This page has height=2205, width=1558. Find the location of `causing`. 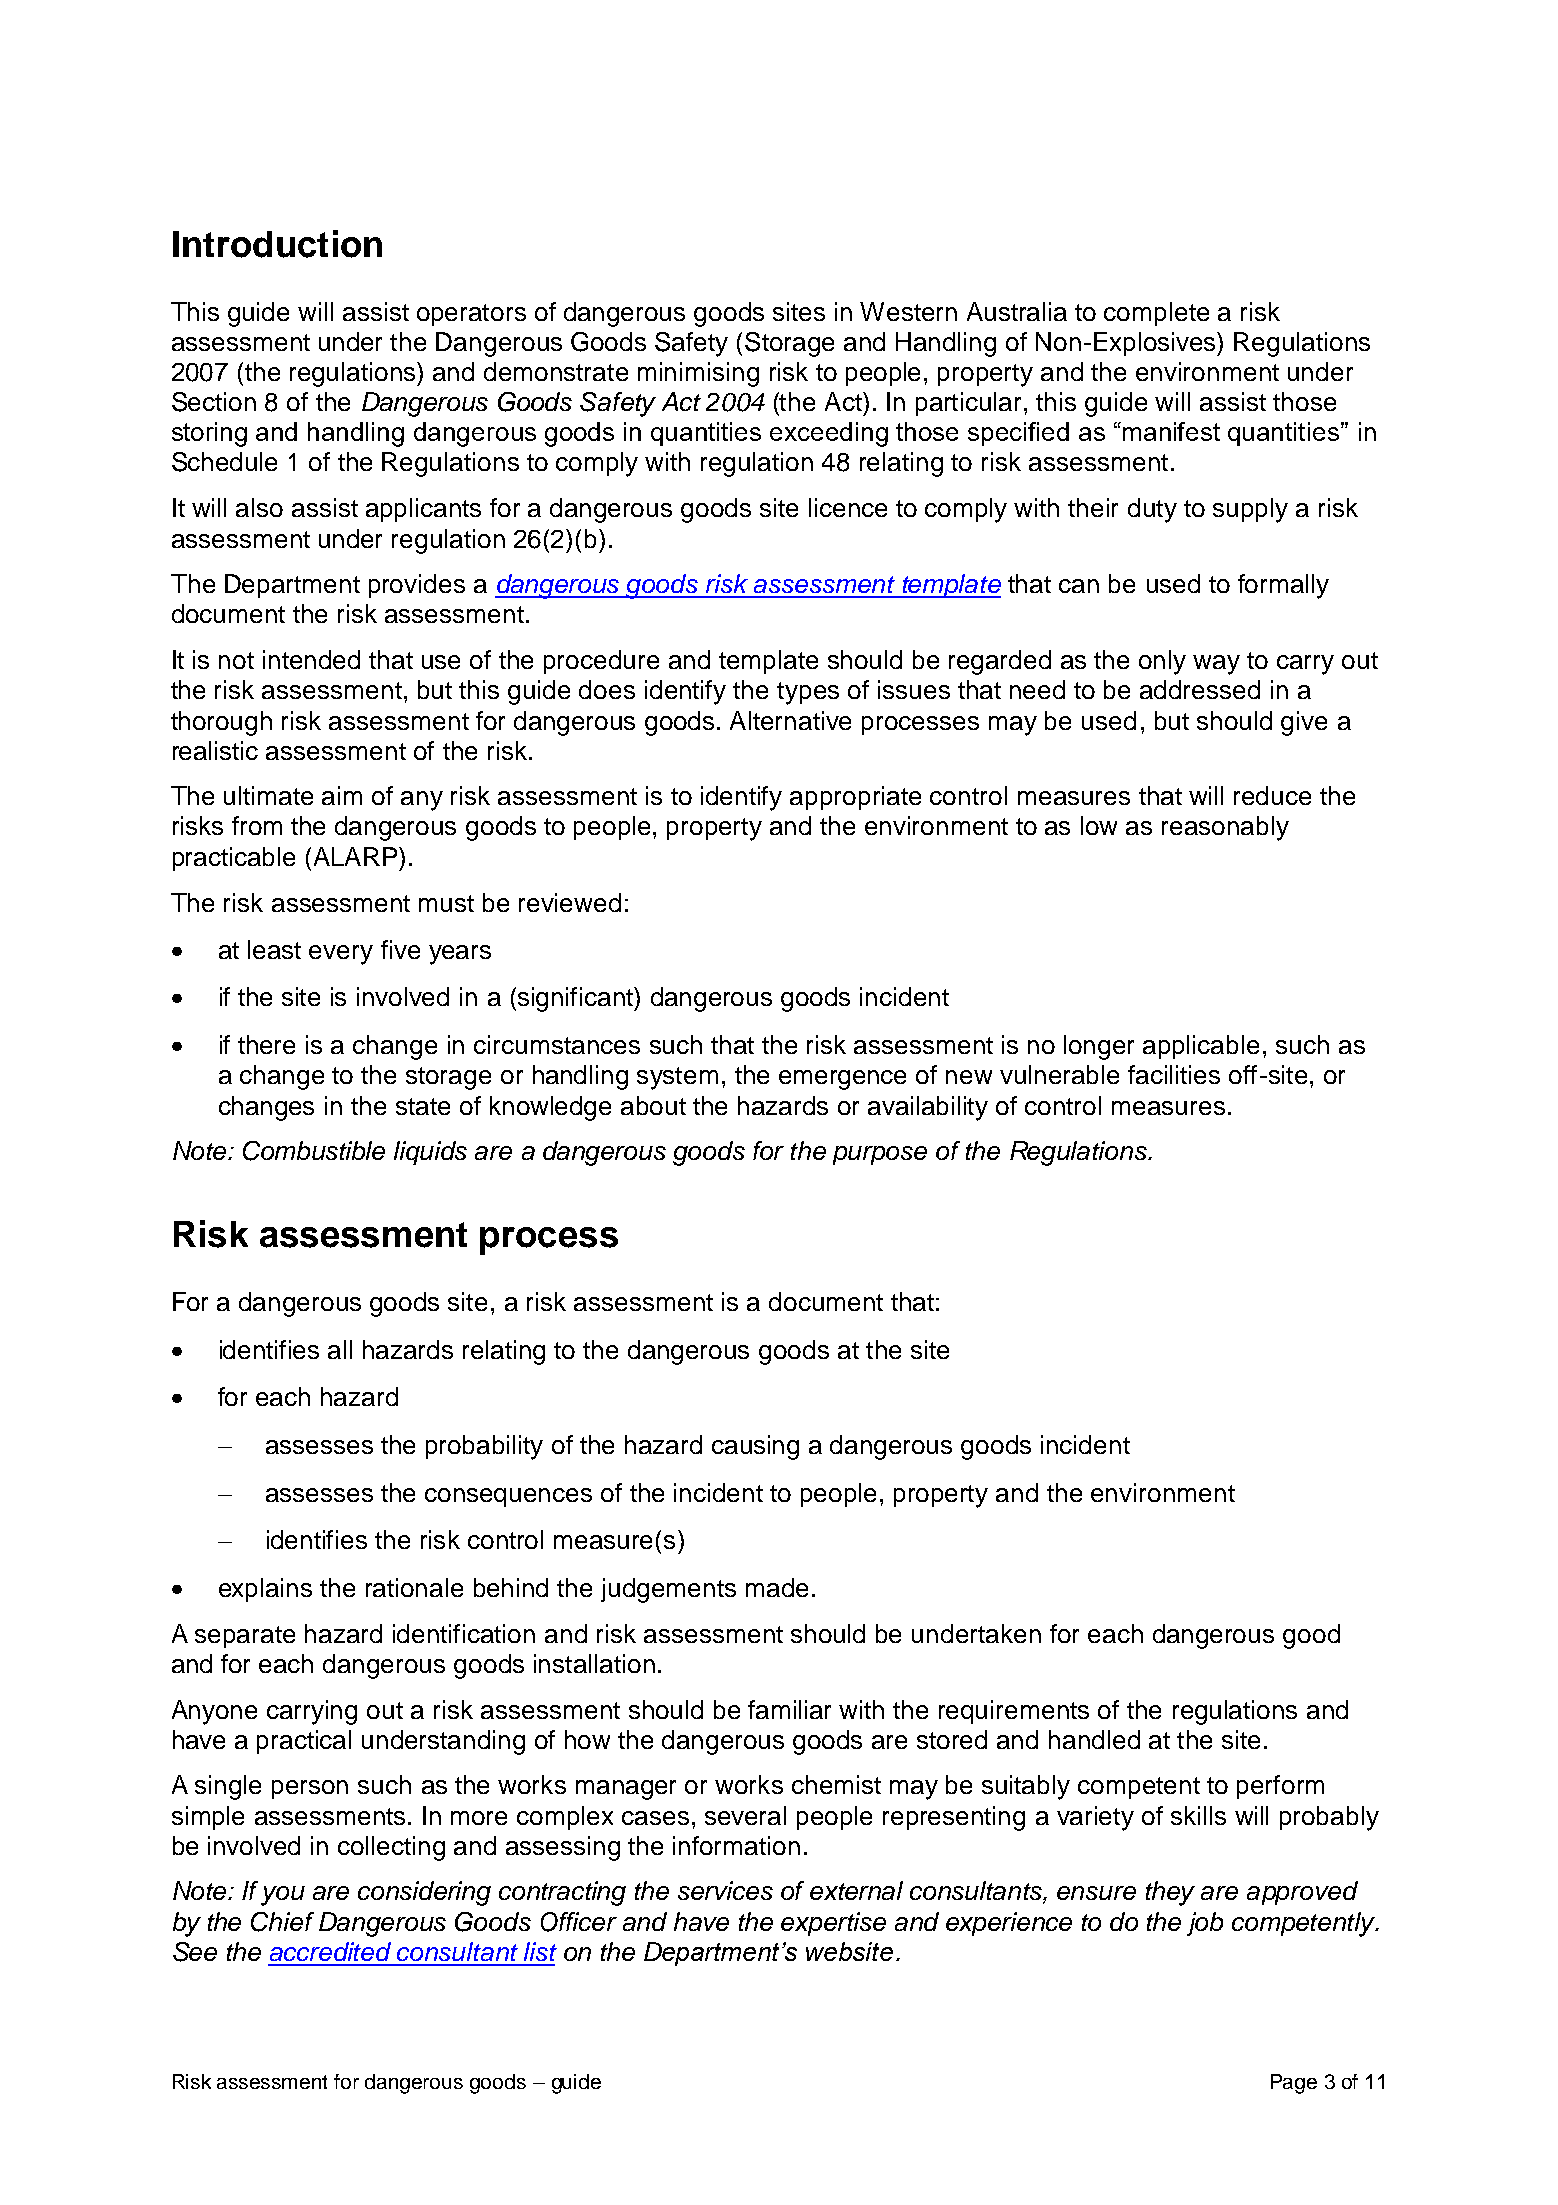

causing is located at coordinates (755, 1447).
